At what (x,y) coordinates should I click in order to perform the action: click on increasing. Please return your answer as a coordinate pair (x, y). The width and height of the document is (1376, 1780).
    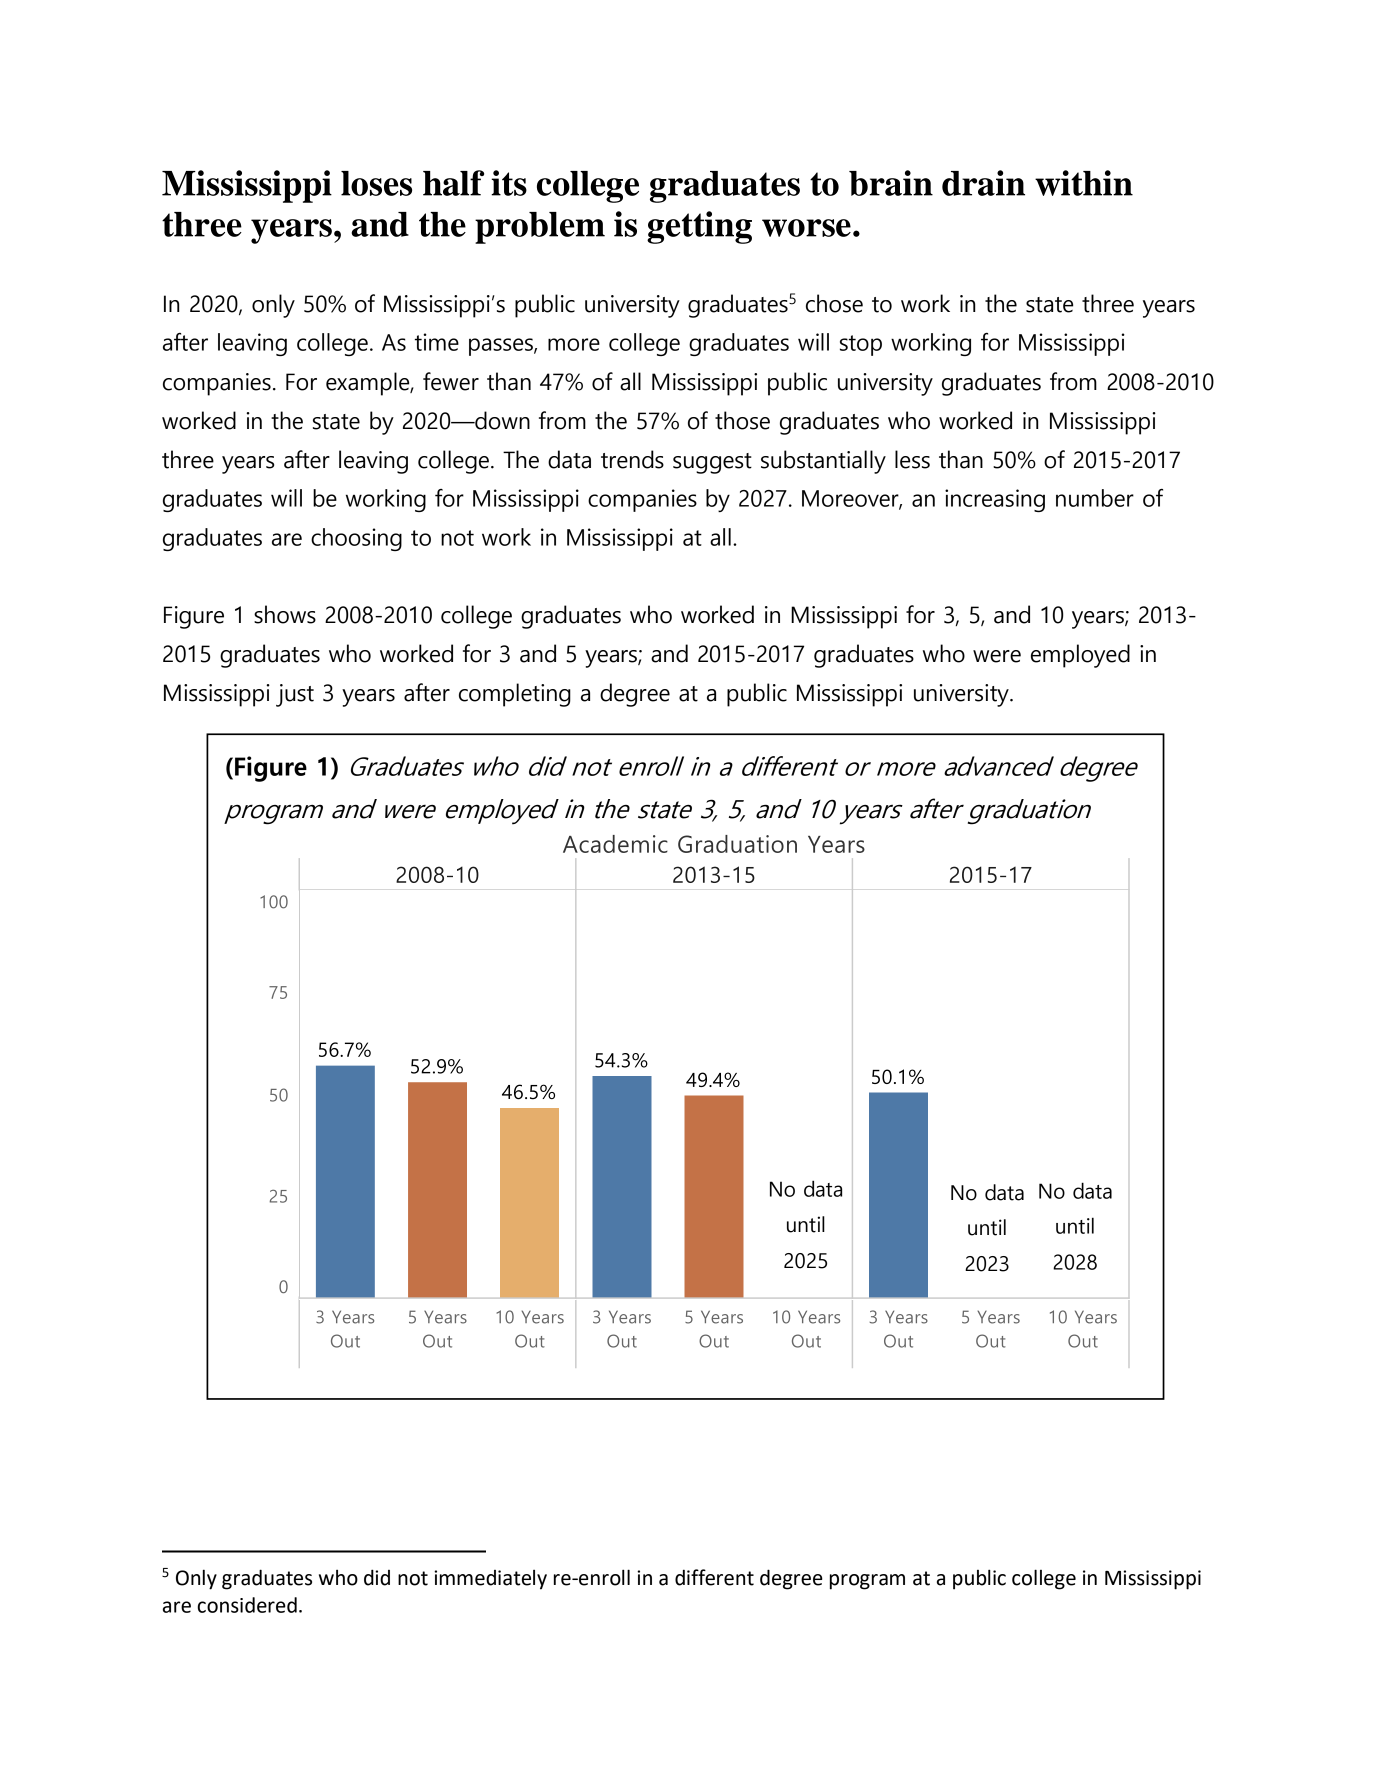
    Looking at the image, I should click on (995, 500).
